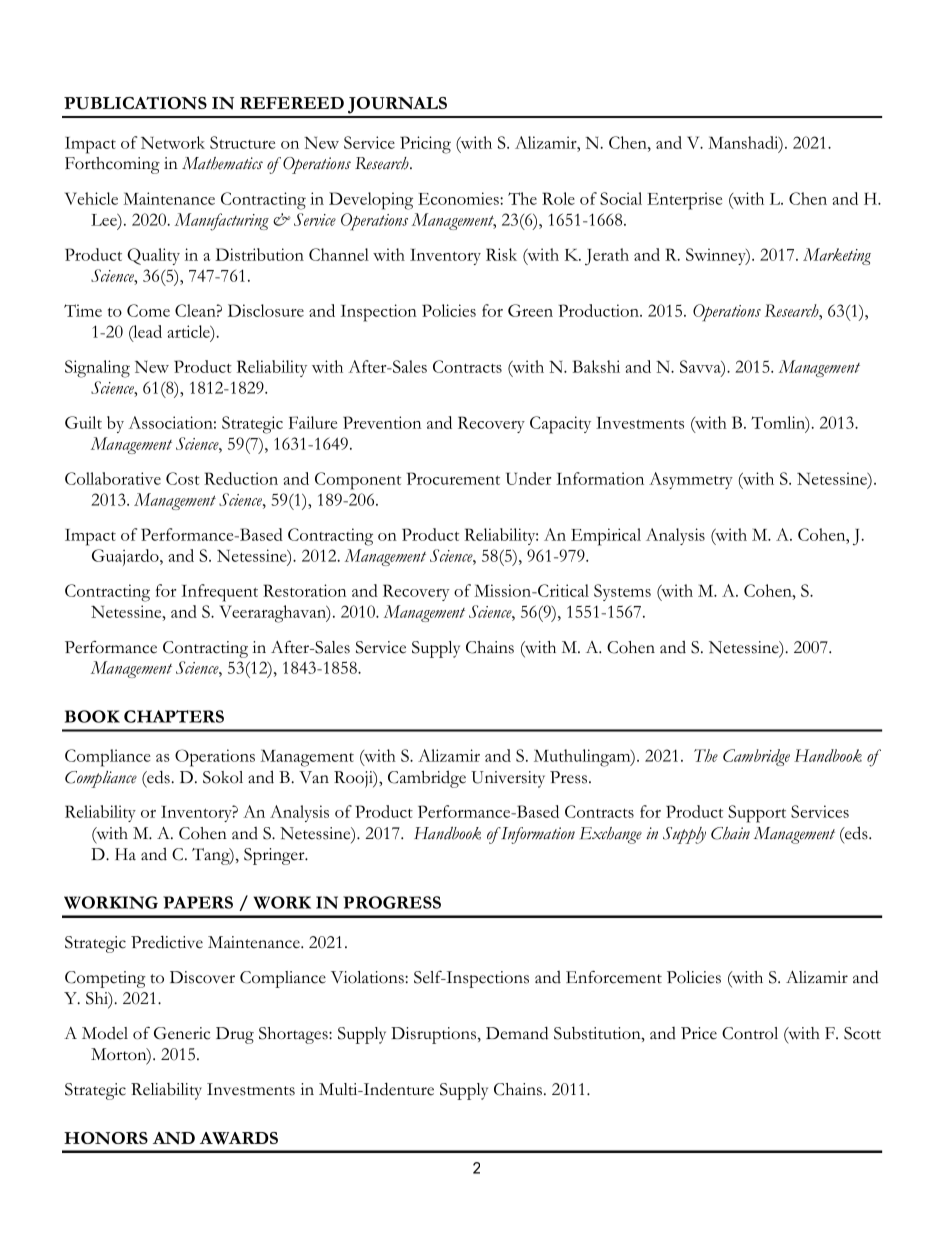  I want to click on PUBLICATIONS, so click(135, 103).
